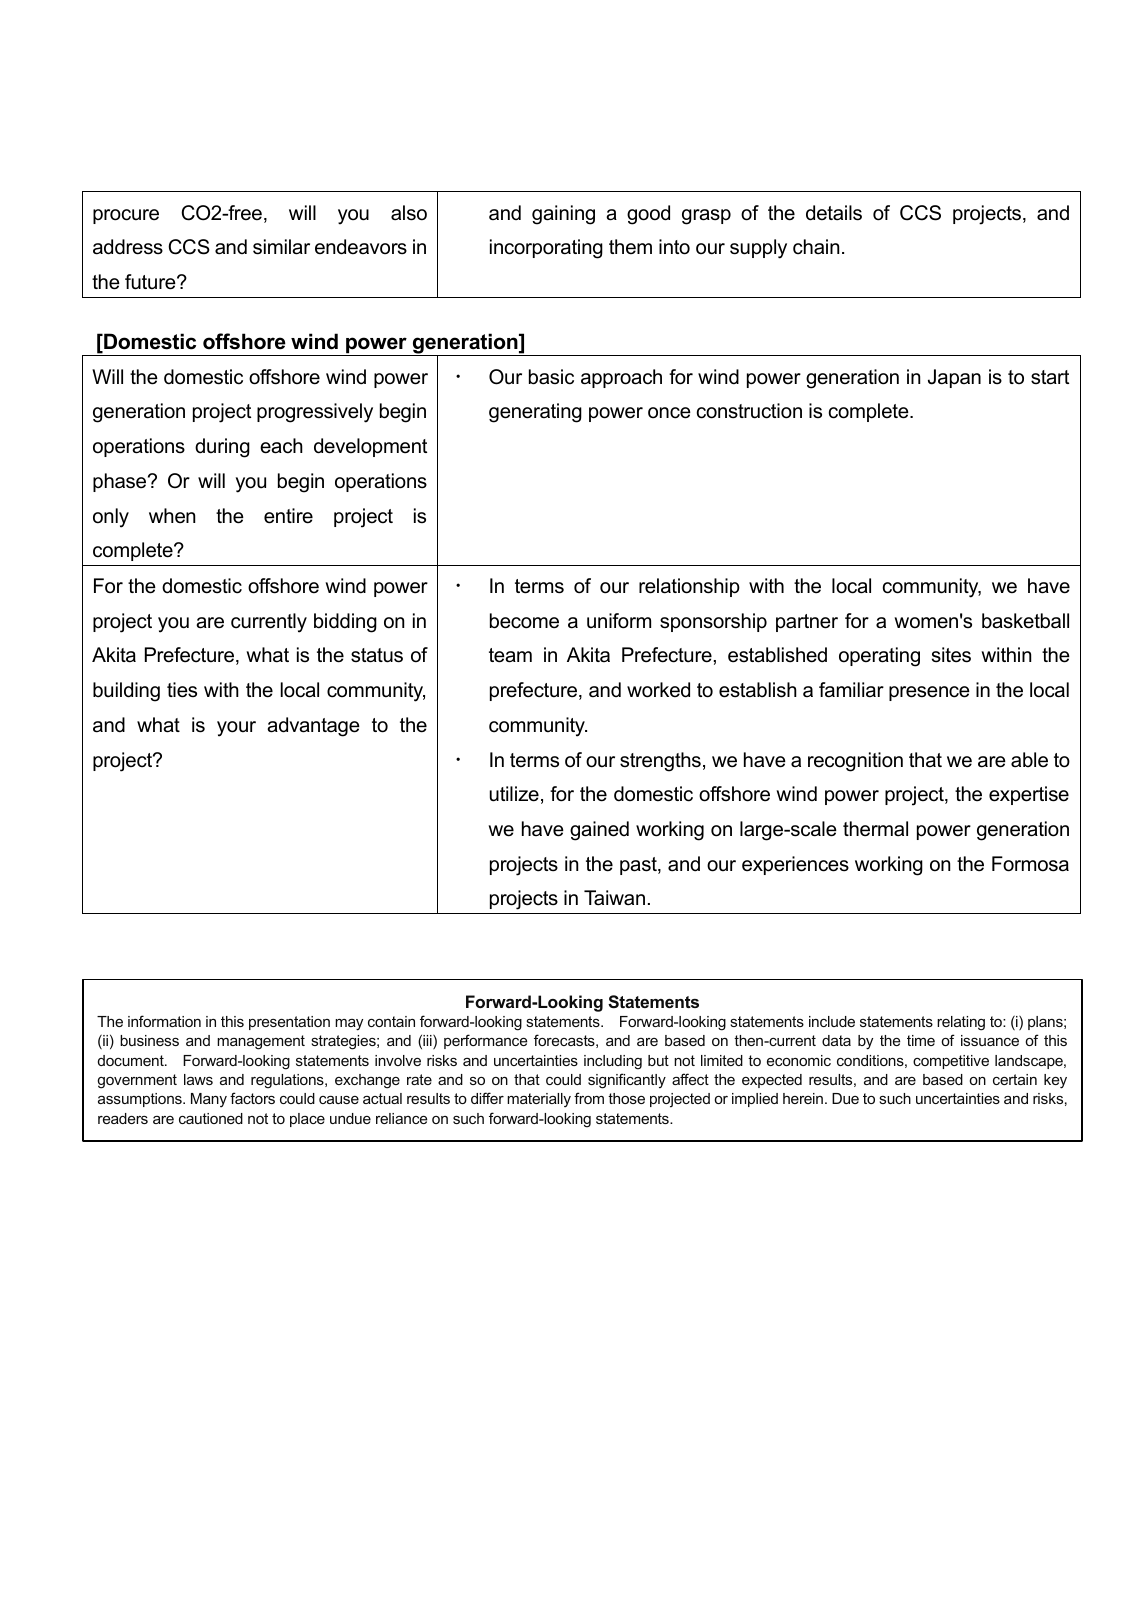 The height and width of the page is (1624, 1148). I want to click on incorporating, so click(546, 249).
